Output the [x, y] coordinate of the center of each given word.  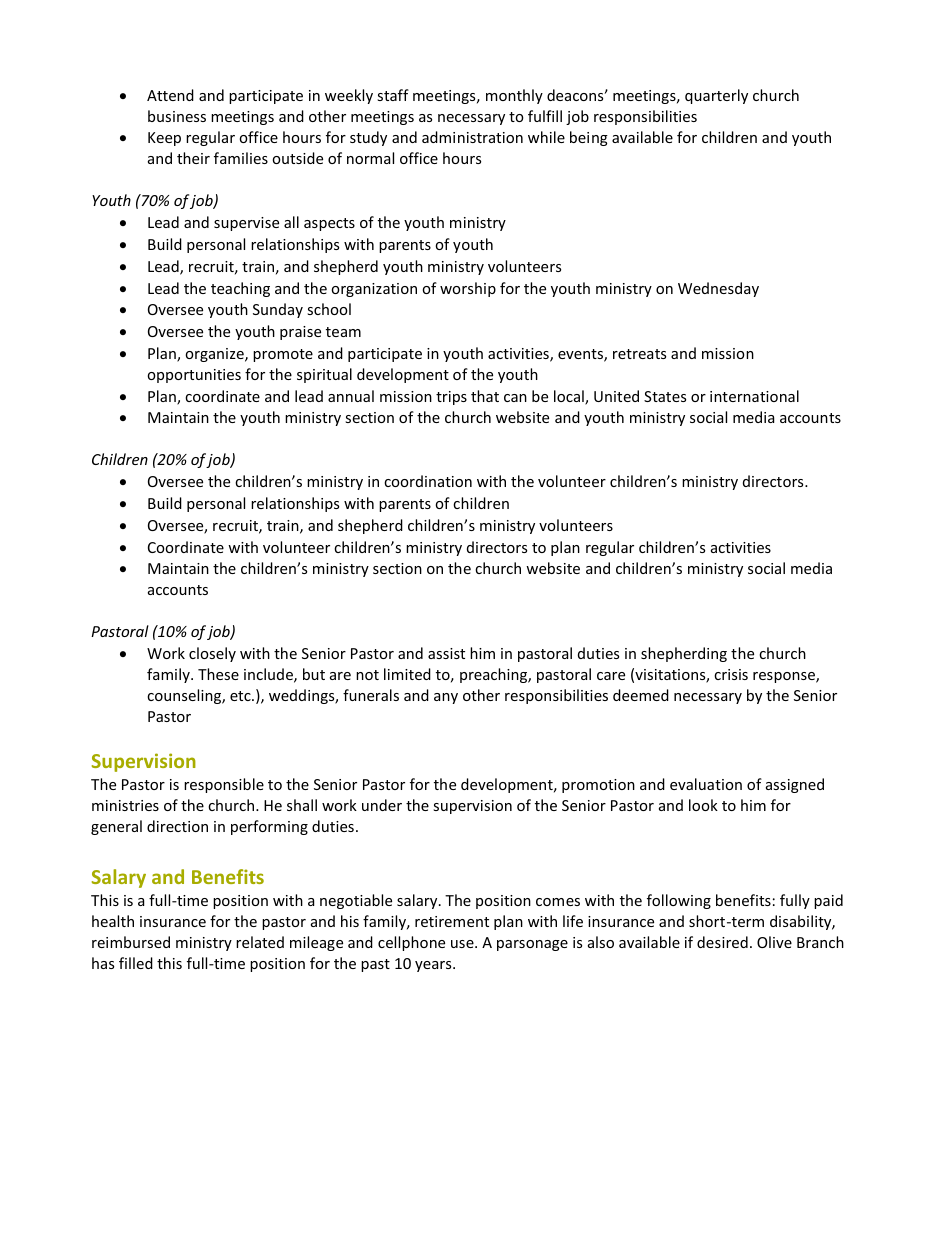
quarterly [716, 96]
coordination [428, 481]
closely [212, 654]
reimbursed [131, 942]
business [177, 116]
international [754, 396]
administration [472, 137]
